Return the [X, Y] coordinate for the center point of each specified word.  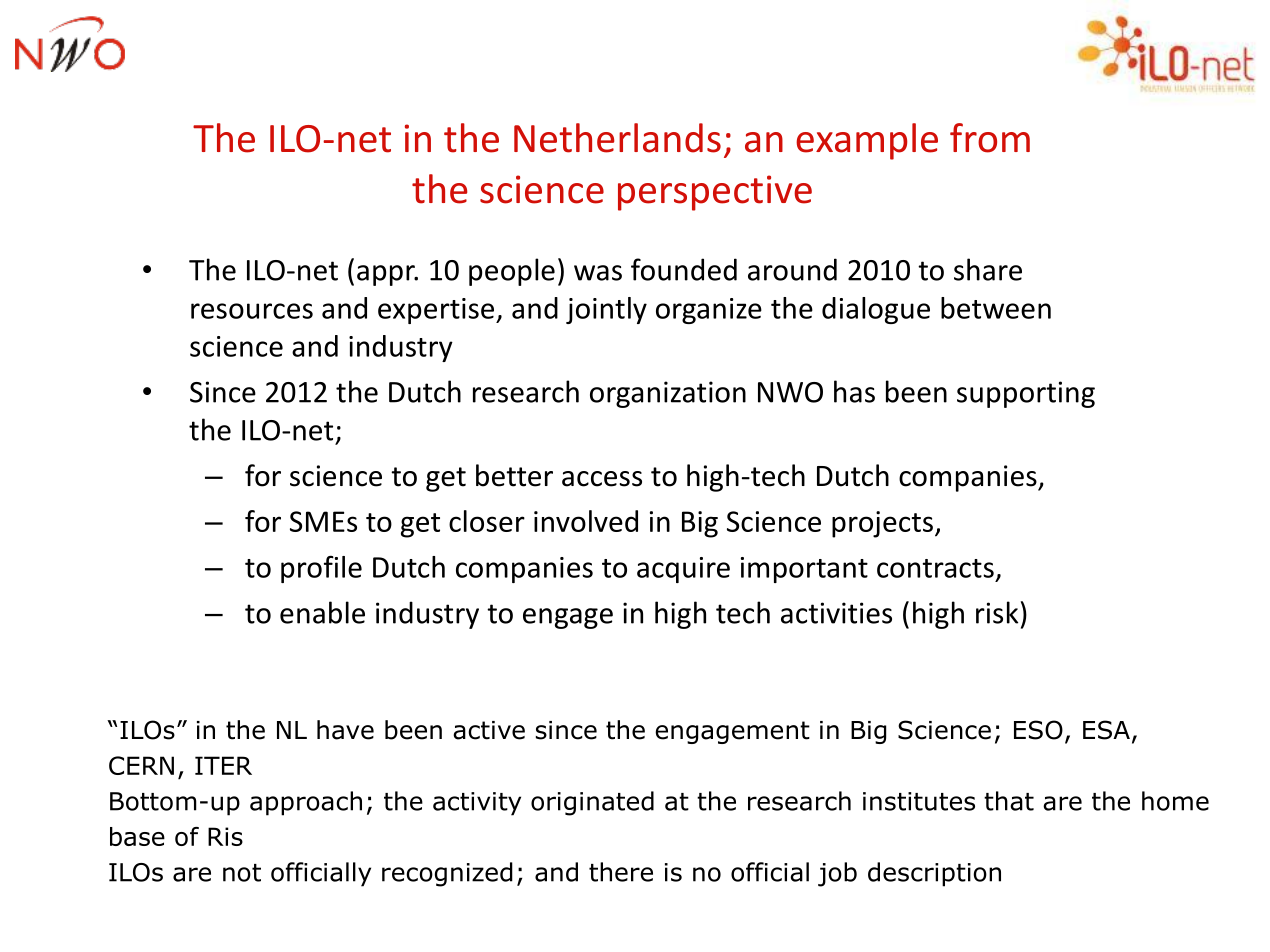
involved [586, 521]
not [242, 873]
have [345, 730]
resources [252, 311]
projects [882, 524]
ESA [1106, 730]
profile [321, 569]
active [489, 730]
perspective [715, 193]
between [996, 308]
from [990, 138]
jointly [606, 310]
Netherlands [617, 138]
